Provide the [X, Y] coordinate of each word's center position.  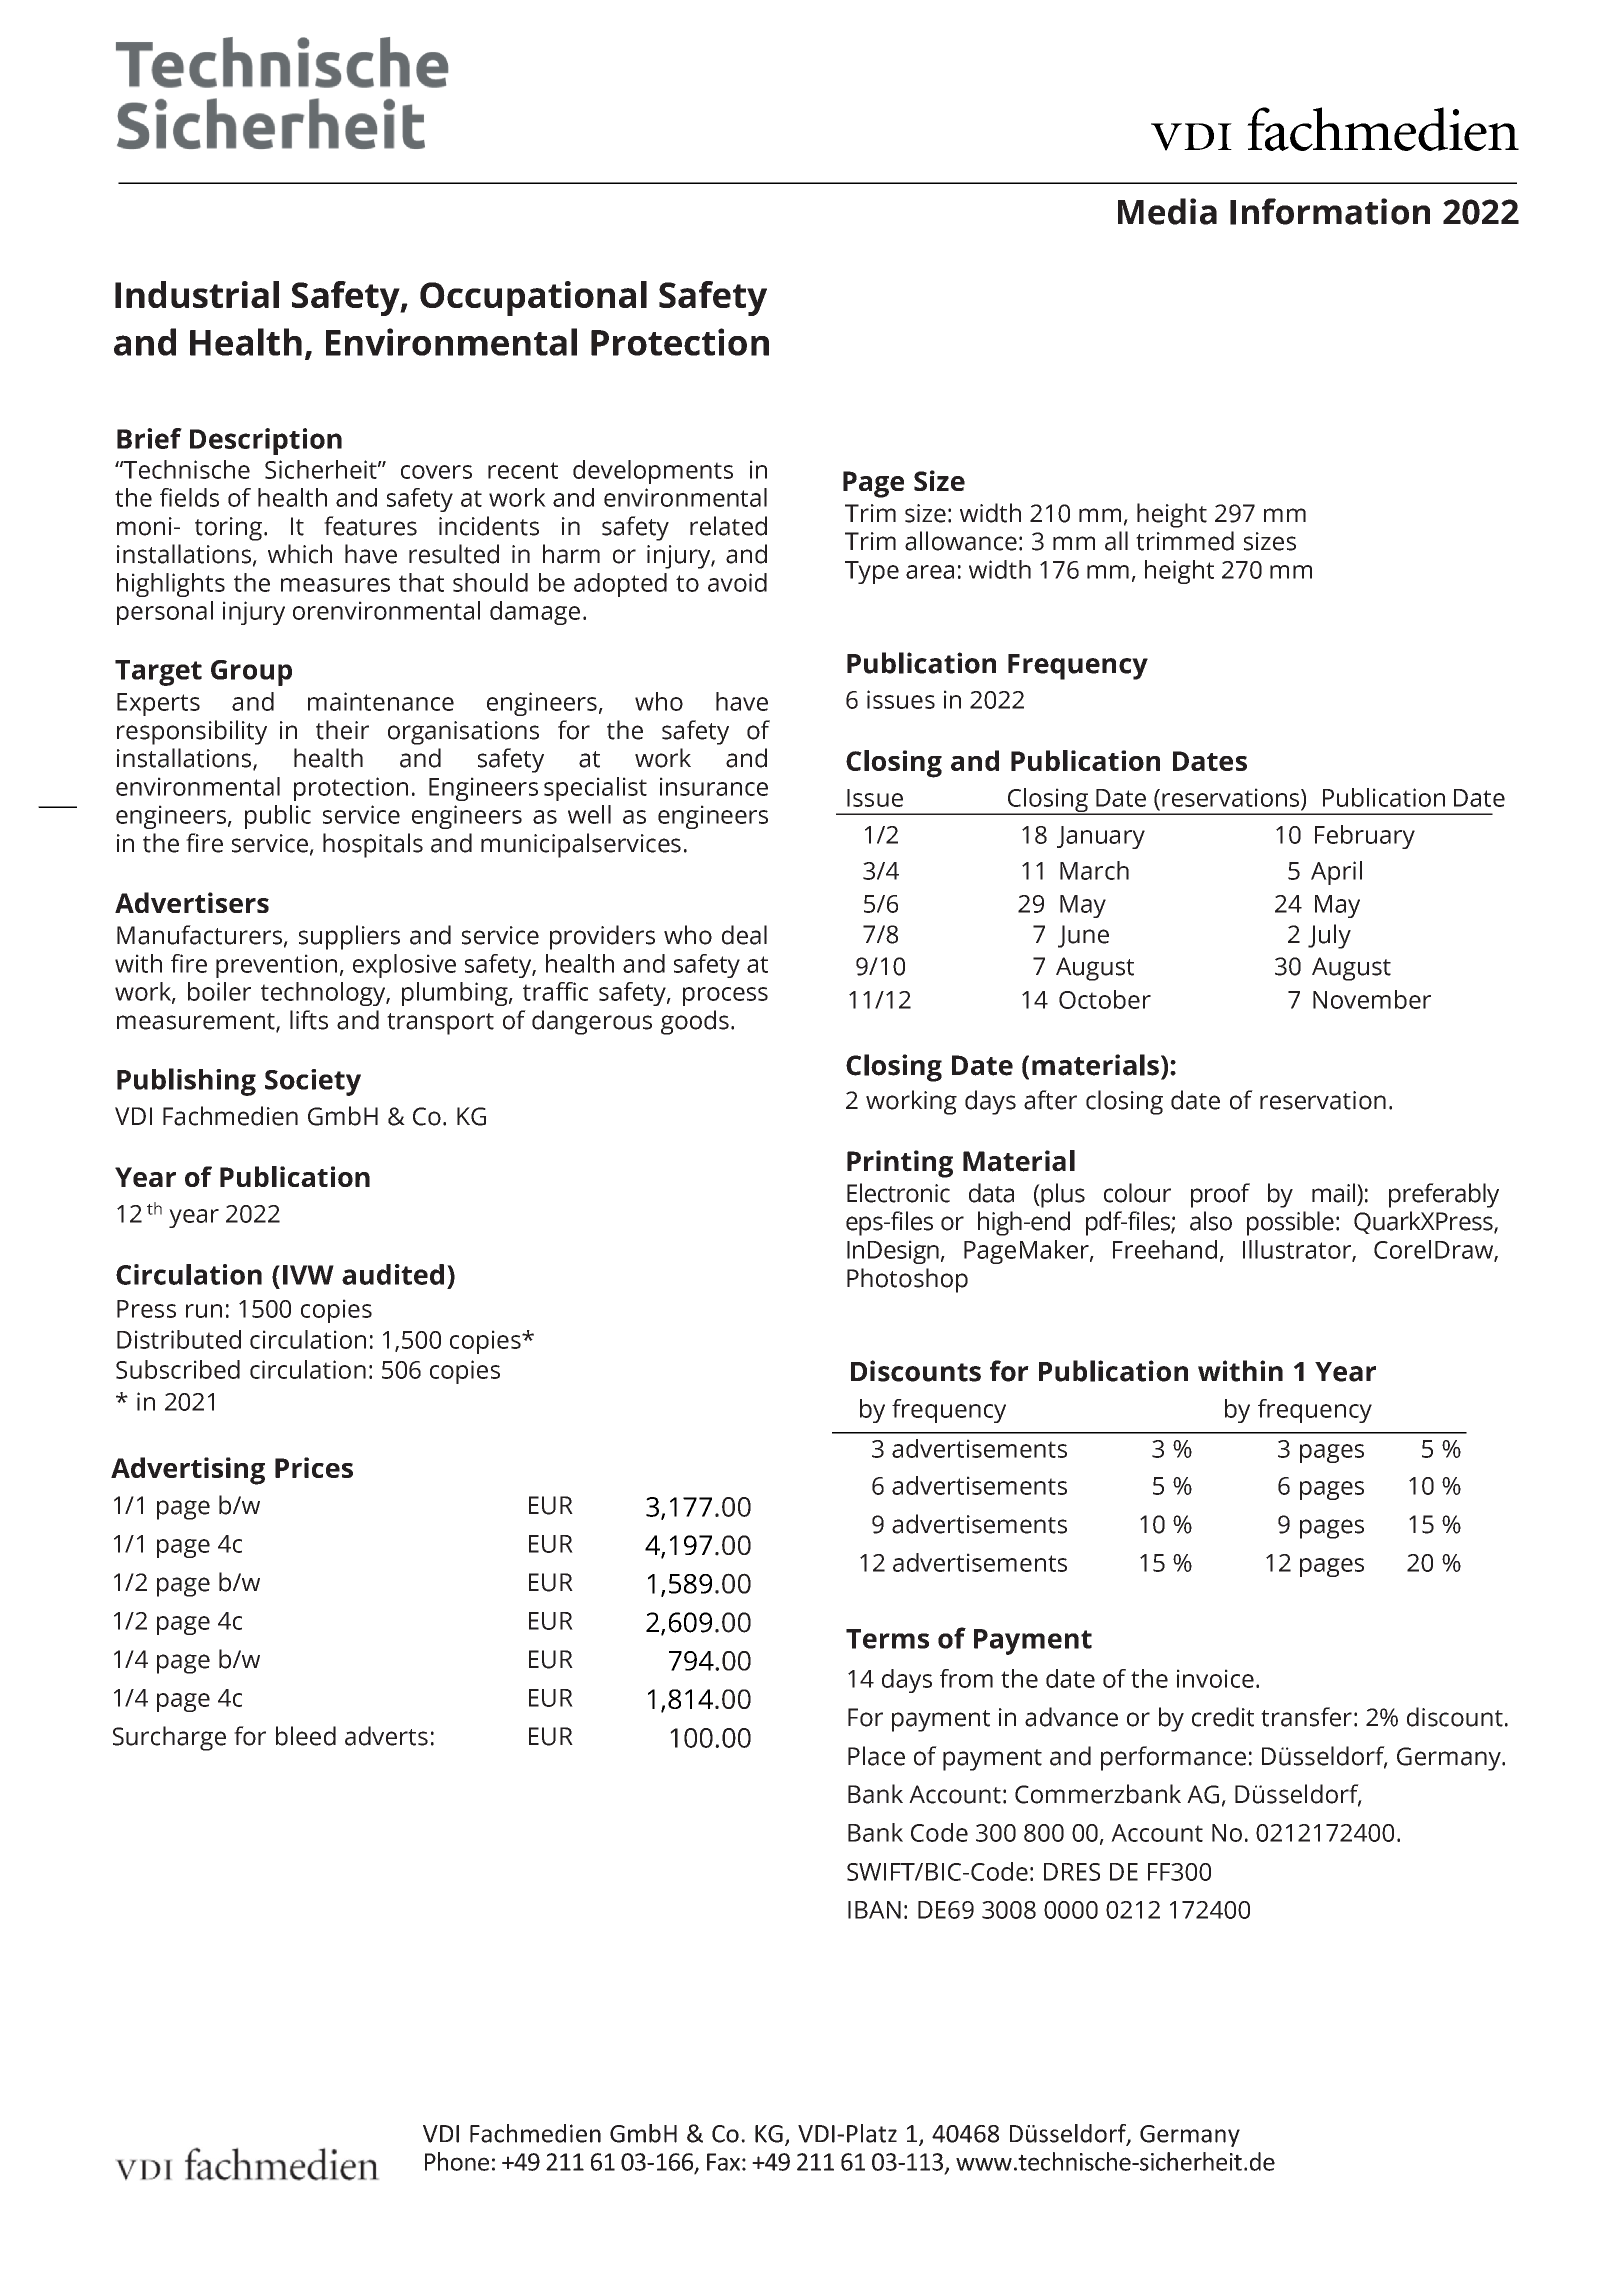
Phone [457, 2161]
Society [313, 1082]
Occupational [533, 298]
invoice [1215, 1678]
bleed [306, 1736]
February [1365, 837]
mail [1335, 1193]
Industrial [197, 294]
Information [1330, 211]
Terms [887, 1639]
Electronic [898, 1193]
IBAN [874, 1910]
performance [1173, 1758]
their [342, 730]
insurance [714, 786]
